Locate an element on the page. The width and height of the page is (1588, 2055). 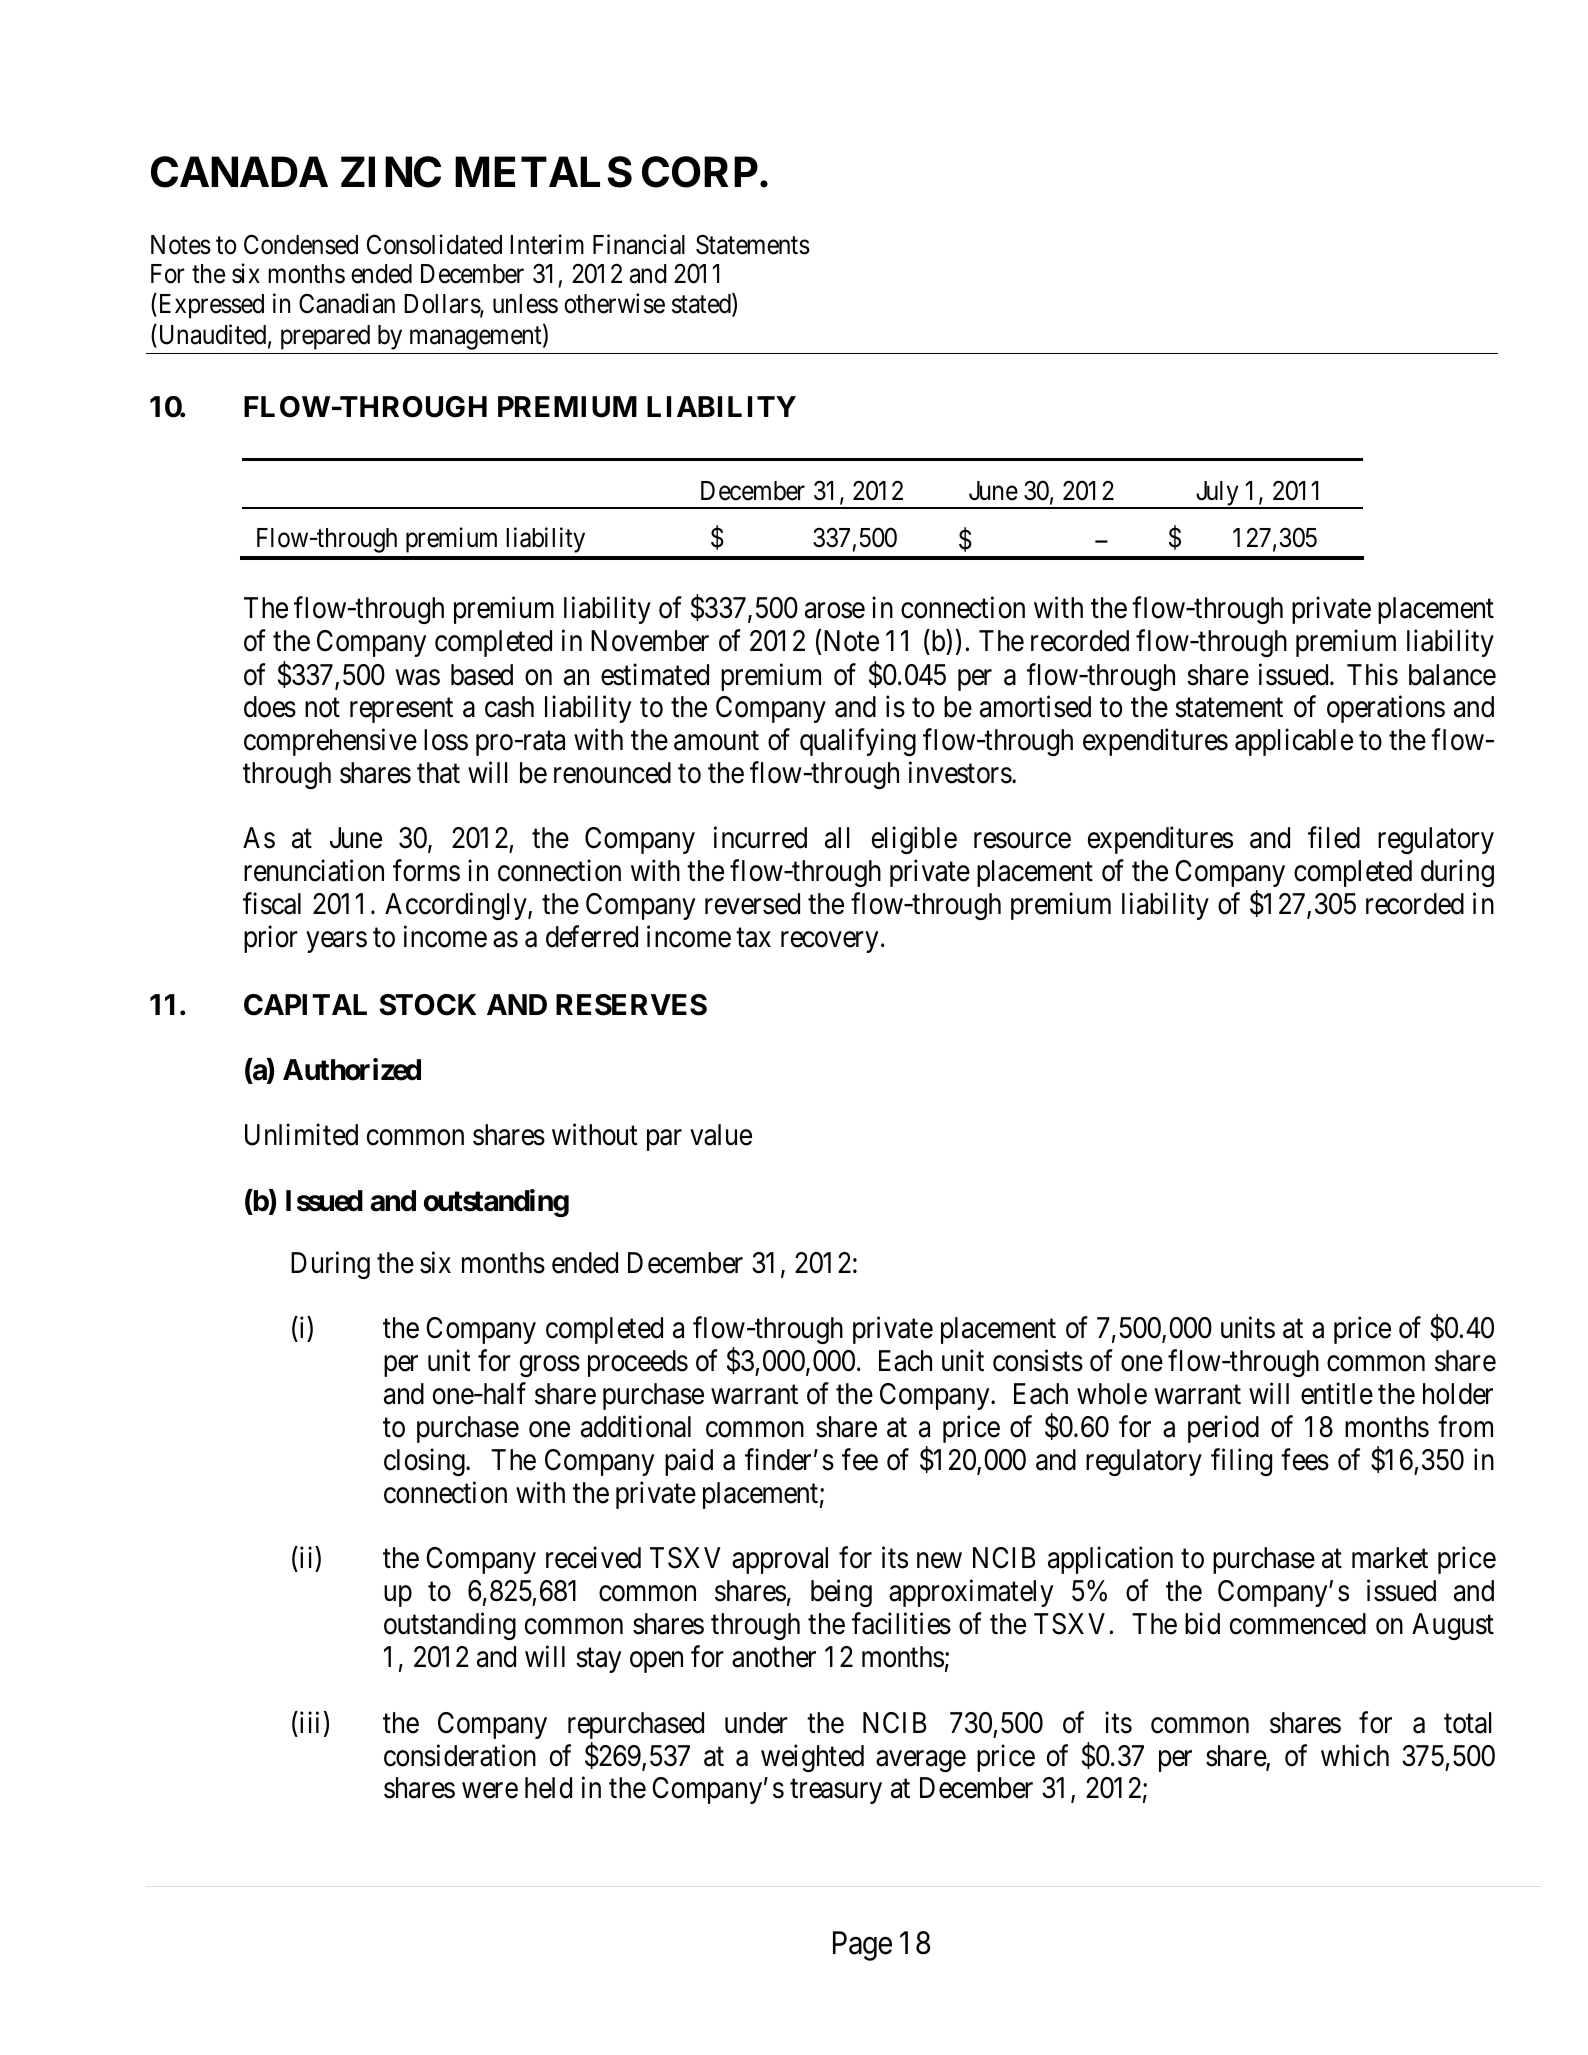
July is located at coordinates (1217, 494).
